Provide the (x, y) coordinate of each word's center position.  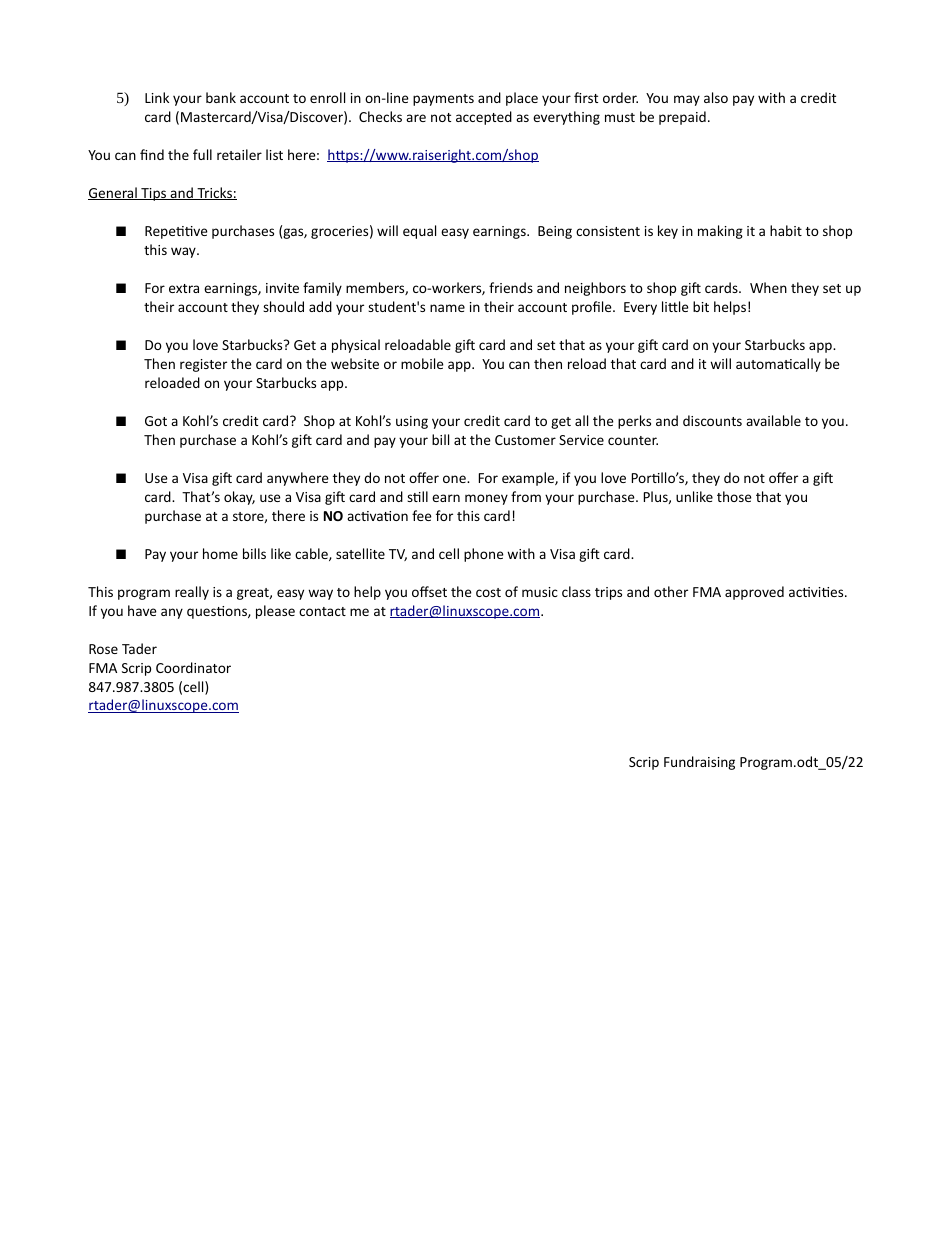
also (716, 97)
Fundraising (699, 763)
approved (754, 593)
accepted (484, 118)
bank (221, 97)
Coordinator (193, 667)
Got (156, 421)
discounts (712, 420)
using (412, 422)
